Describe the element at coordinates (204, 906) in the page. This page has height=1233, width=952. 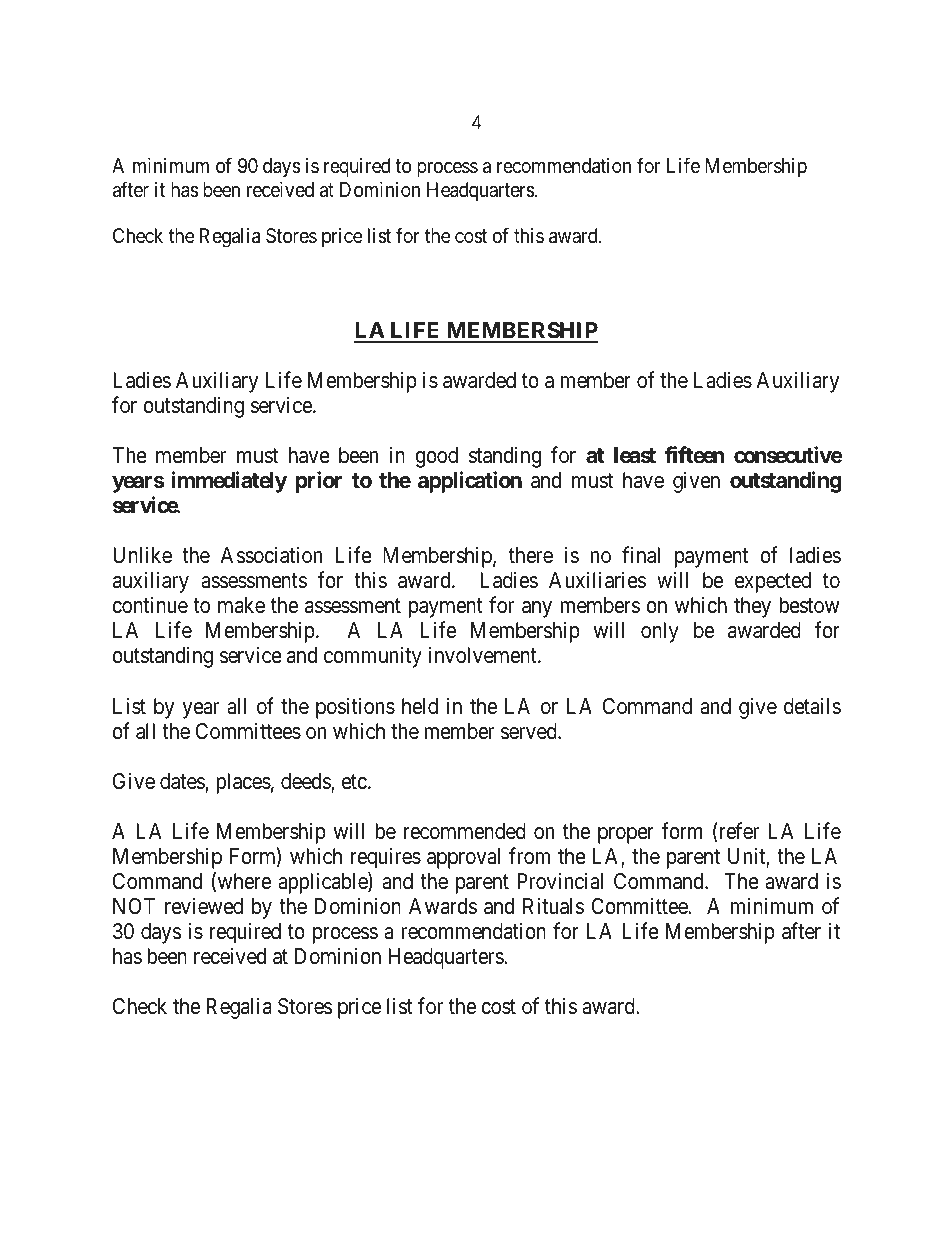
I see `reviewed` at that location.
